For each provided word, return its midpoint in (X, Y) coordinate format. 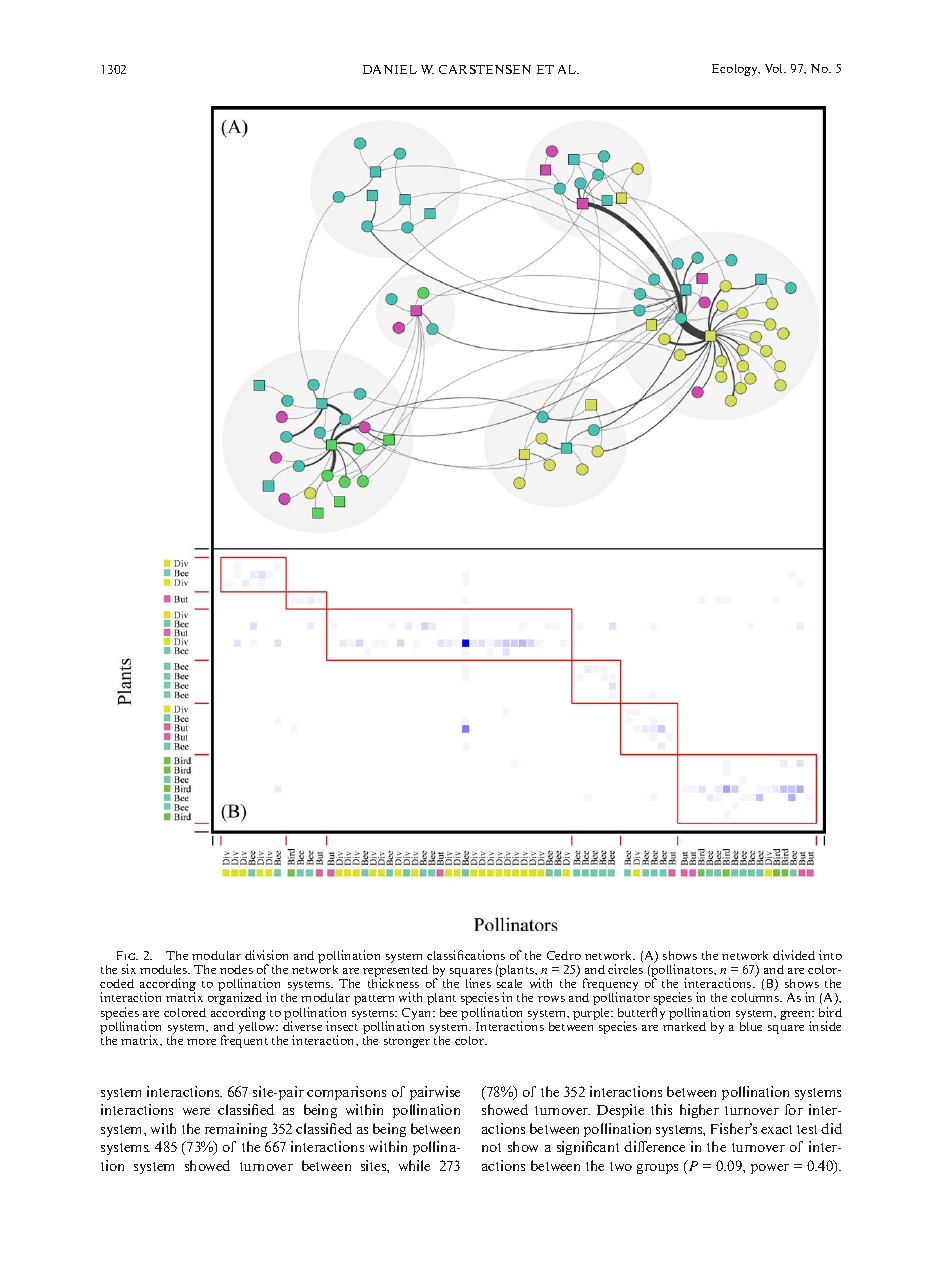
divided (794, 955)
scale (509, 983)
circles (625, 969)
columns (756, 997)
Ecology (736, 70)
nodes (236, 969)
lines (478, 983)
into (830, 955)
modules (165, 969)
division (266, 955)
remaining (236, 1130)
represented (395, 971)
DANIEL (390, 69)
